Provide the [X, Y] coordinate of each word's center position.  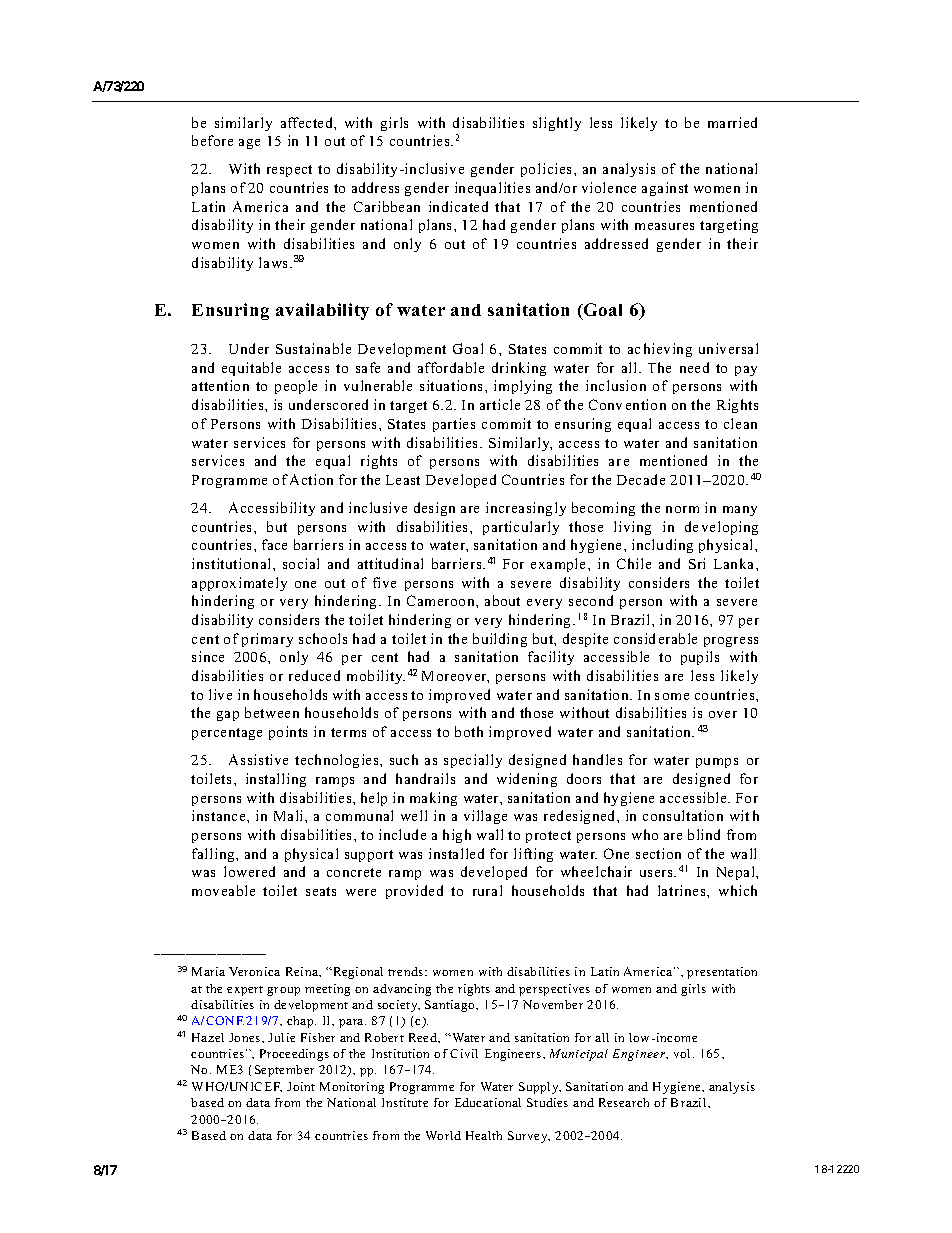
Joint [301, 1086]
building [500, 640]
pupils [700, 658]
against [665, 189]
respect [289, 171]
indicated [458, 206]
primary [267, 640]
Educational [488, 1102]
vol [684, 1053]
